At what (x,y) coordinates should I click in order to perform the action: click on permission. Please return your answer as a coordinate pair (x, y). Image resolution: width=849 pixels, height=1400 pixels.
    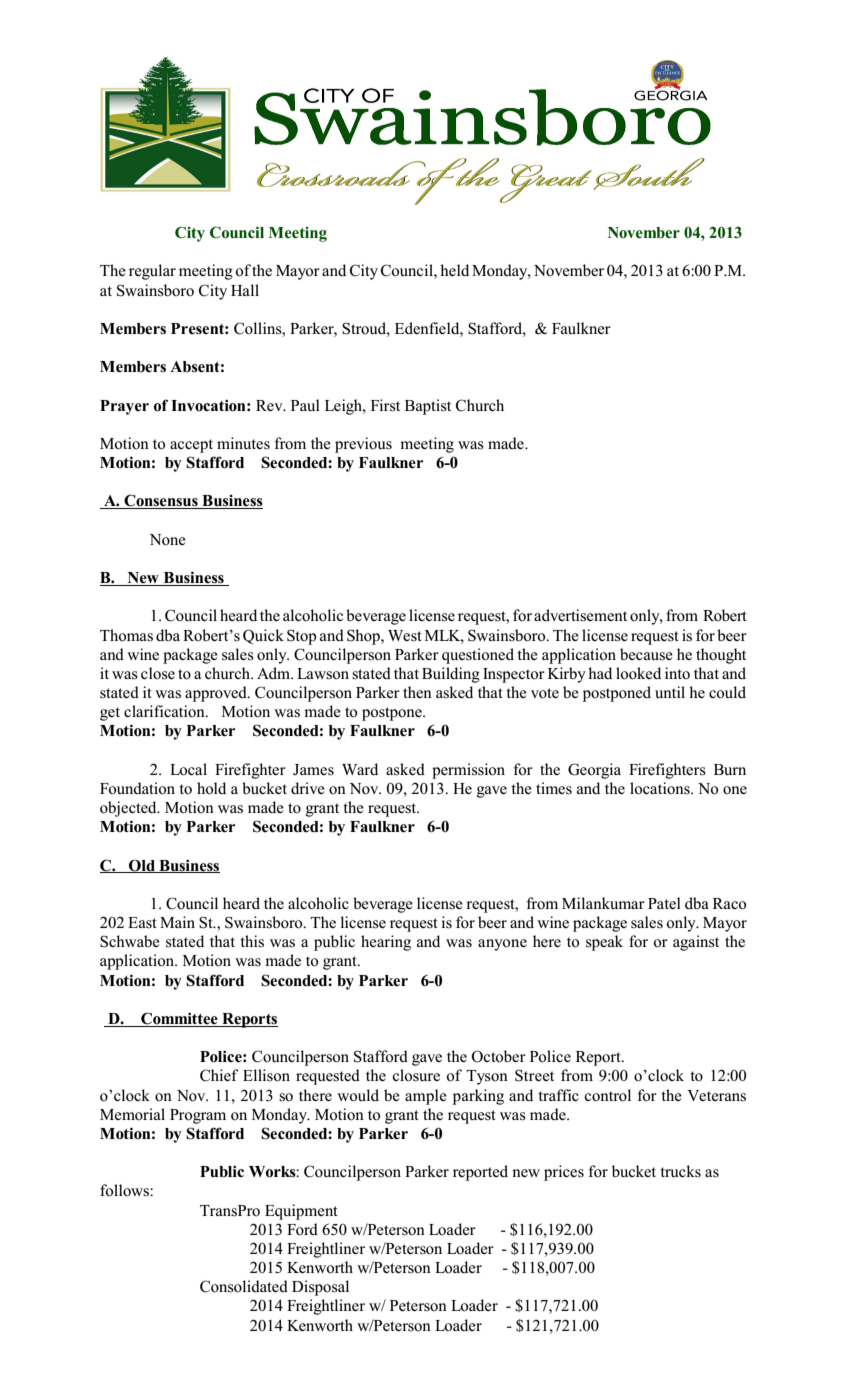
    Looking at the image, I should click on (468, 771).
